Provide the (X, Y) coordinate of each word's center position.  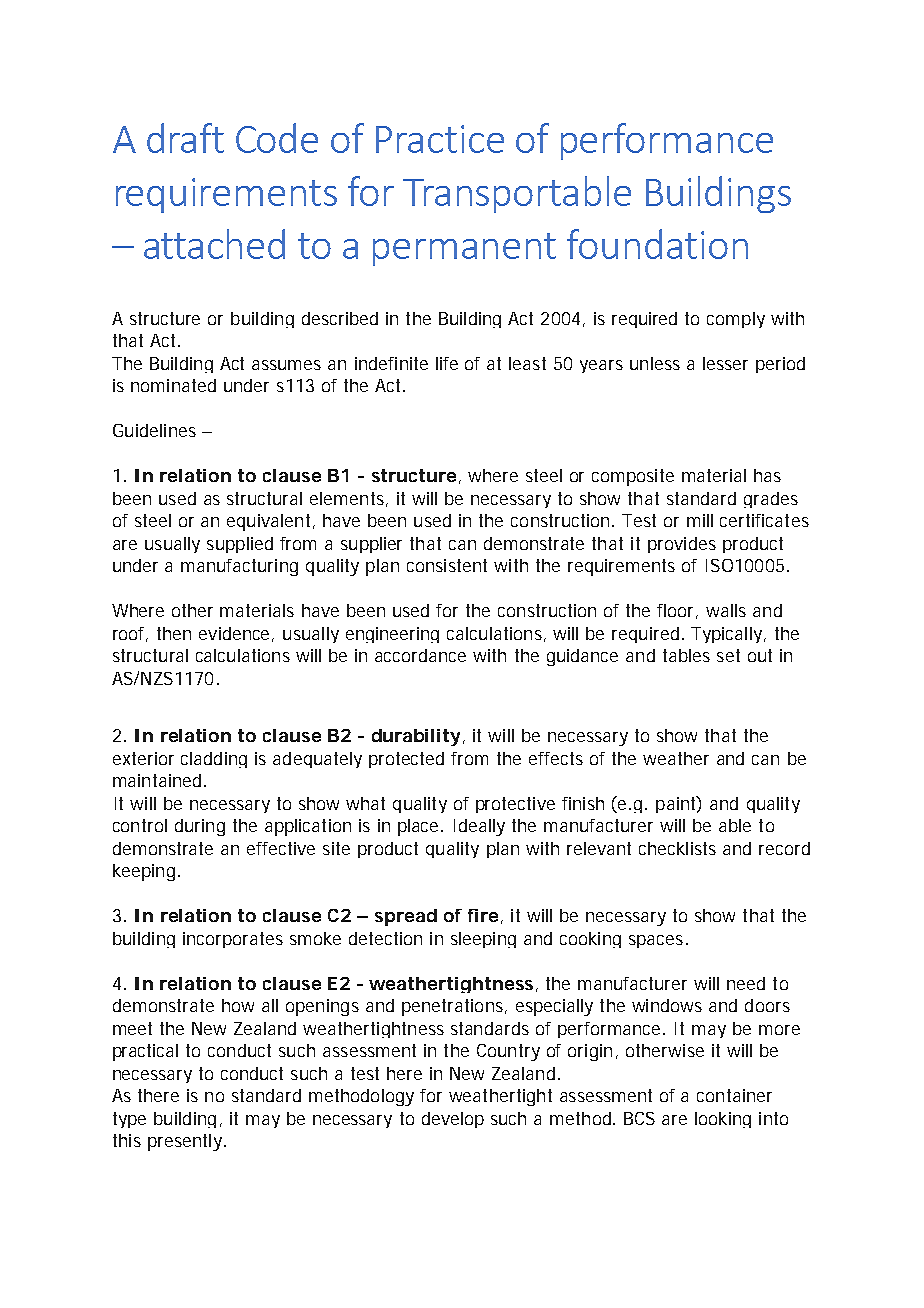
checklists (677, 848)
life (447, 363)
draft (185, 138)
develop (453, 1120)
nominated (173, 385)
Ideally (479, 827)
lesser (725, 363)
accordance (420, 655)
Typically (726, 635)
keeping (144, 872)
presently (185, 1142)
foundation (657, 244)
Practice (440, 139)
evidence (234, 633)
